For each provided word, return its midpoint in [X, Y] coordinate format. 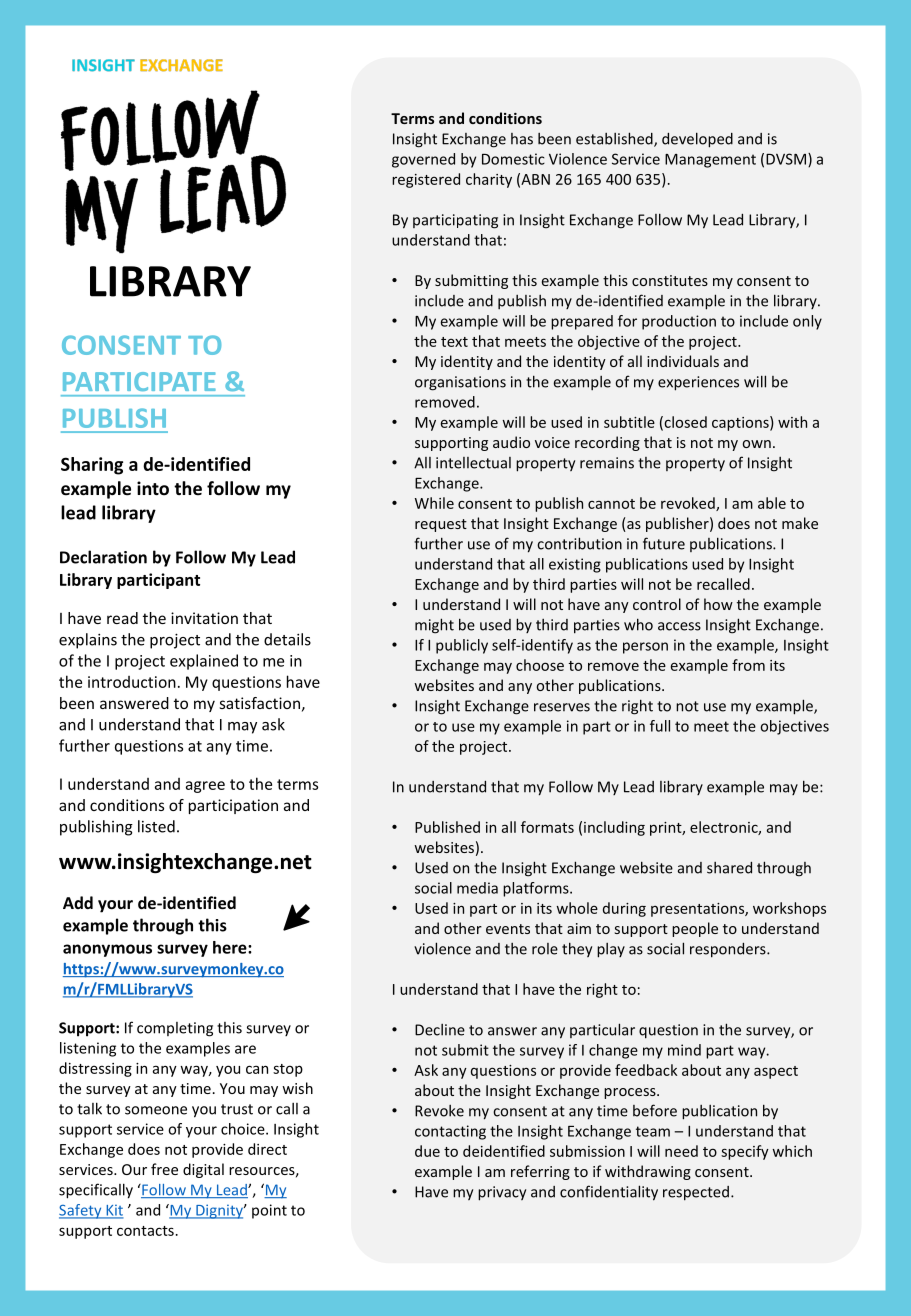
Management [710, 161]
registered [426, 180]
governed [423, 160]
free [164, 1169]
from [748, 665]
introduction [132, 682]
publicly [462, 646]
